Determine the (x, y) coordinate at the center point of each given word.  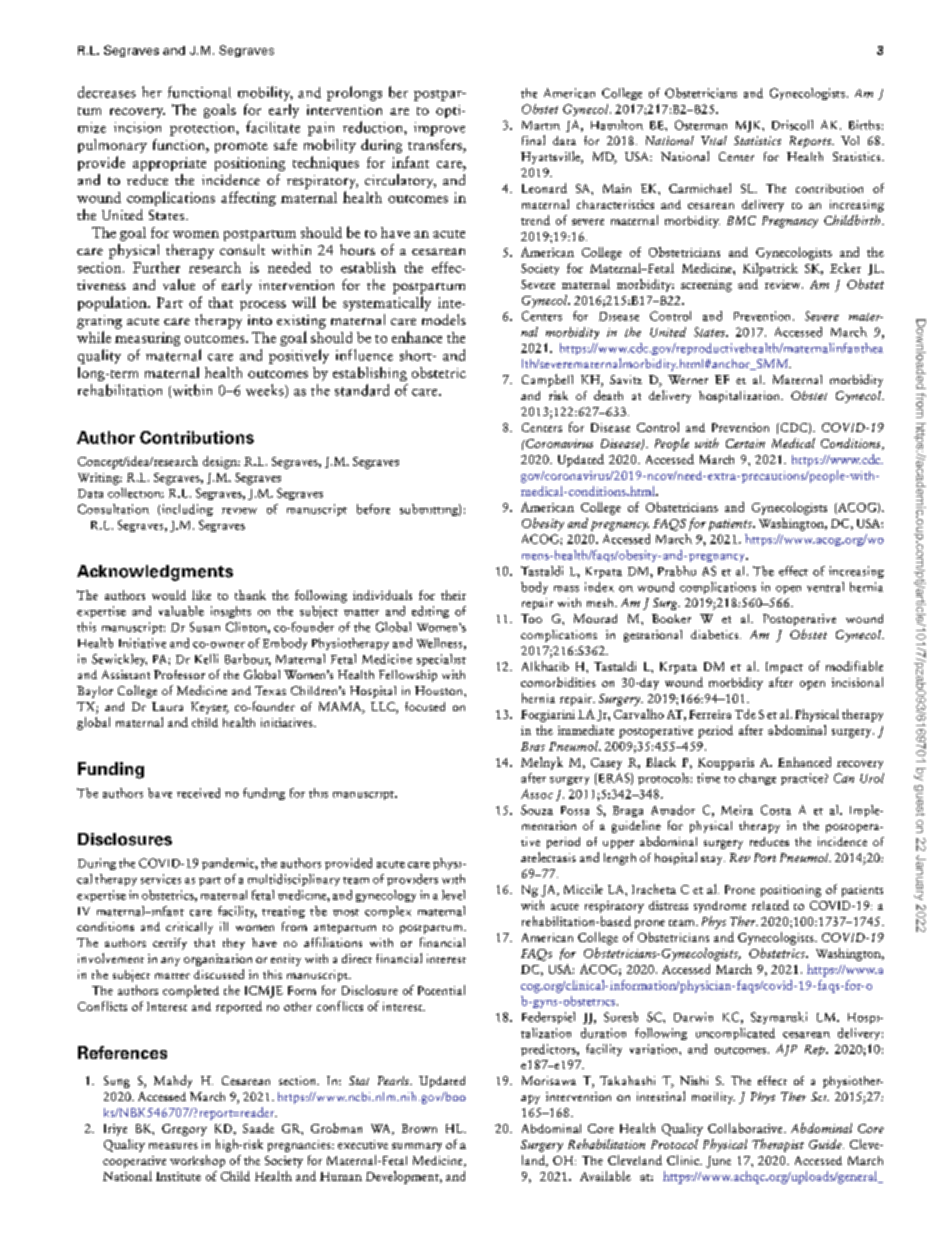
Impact (784, 668)
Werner (688, 379)
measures (173, 1146)
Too (531, 618)
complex (388, 912)
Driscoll (792, 125)
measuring (147, 339)
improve (439, 129)
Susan (205, 627)
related (770, 905)
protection (203, 129)
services (161, 879)
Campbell (547, 380)
